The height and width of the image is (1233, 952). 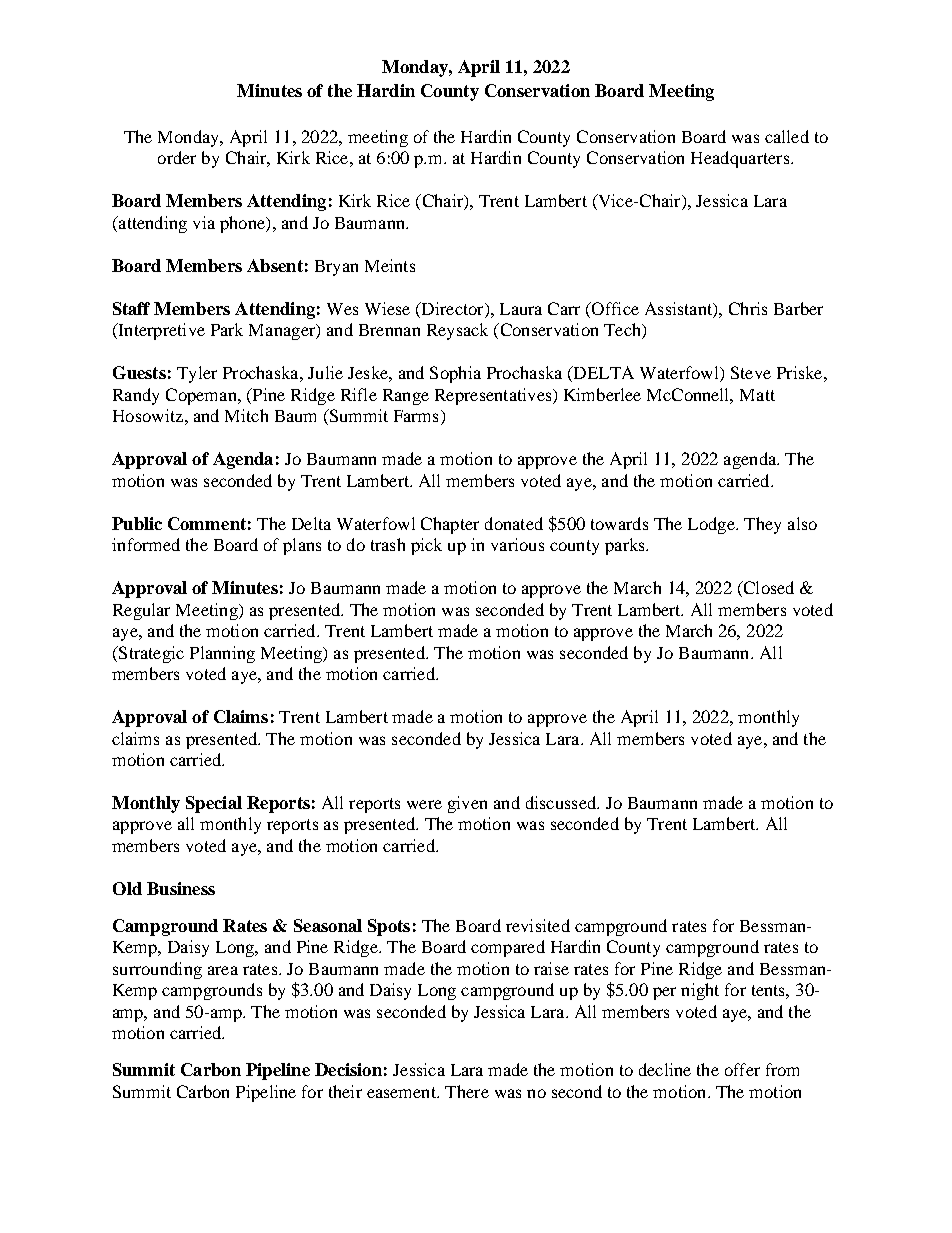 I want to click on order, so click(x=177, y=157).
